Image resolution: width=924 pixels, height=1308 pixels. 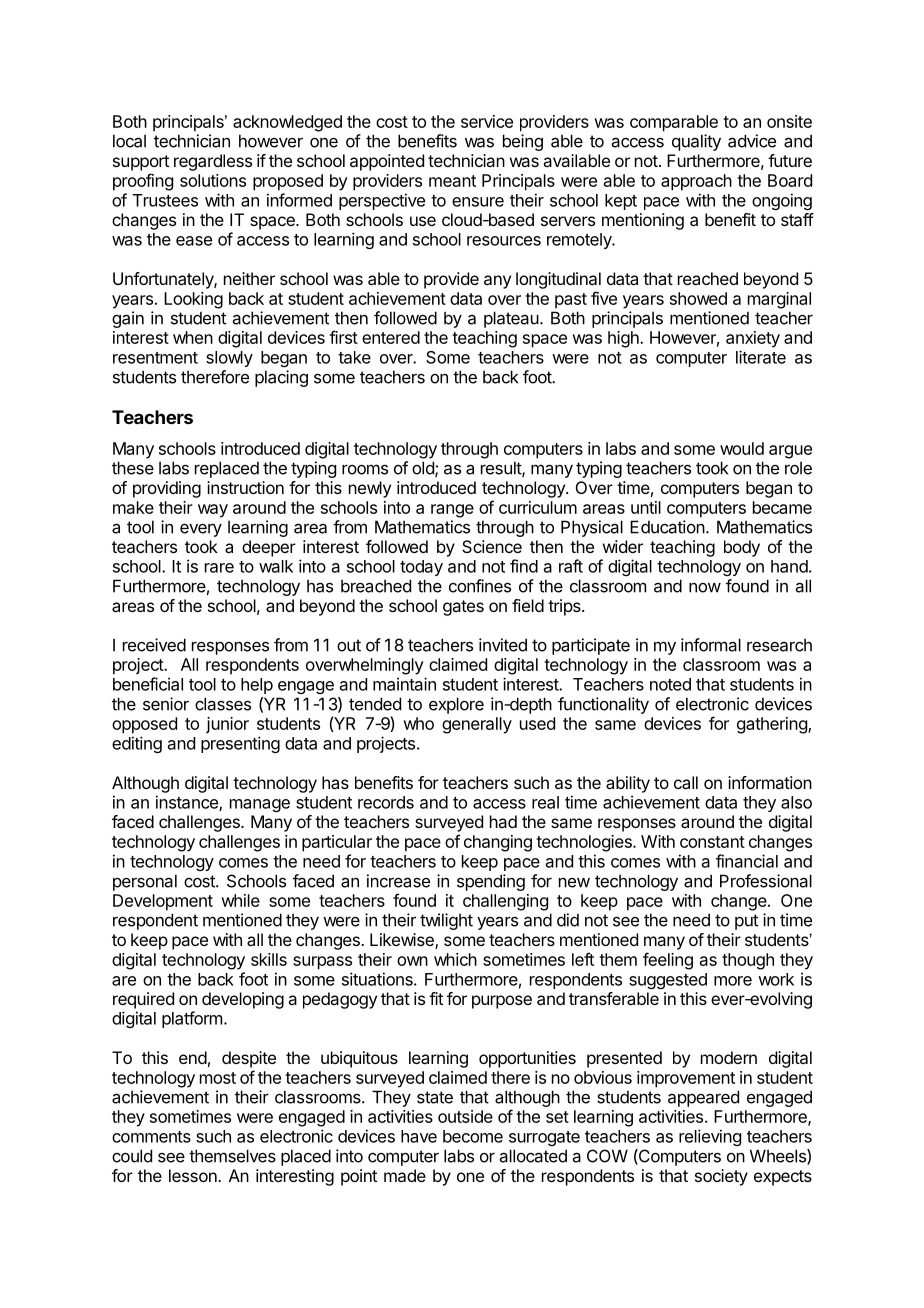 I want to click on meant, so click(x=452, y=181).
